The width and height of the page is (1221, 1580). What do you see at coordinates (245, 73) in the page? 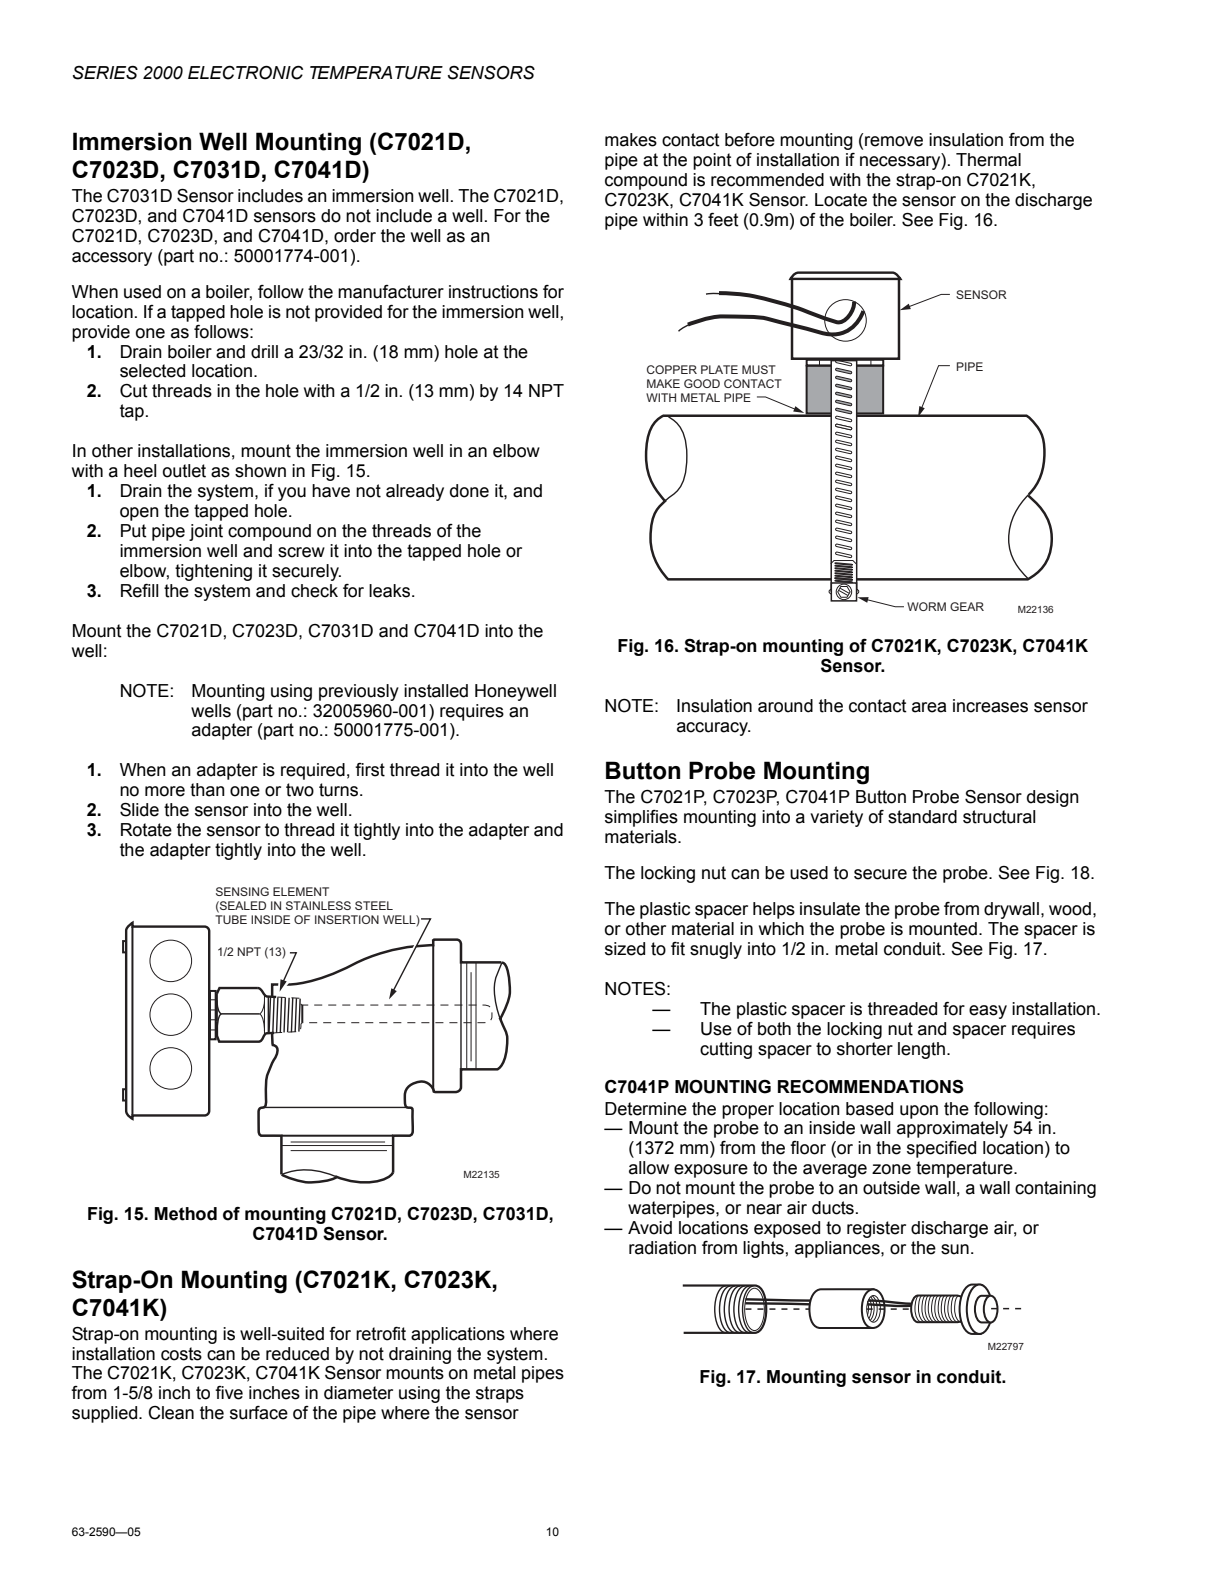
I see `ELECTRONIC` at bounding box center [245, 73].
